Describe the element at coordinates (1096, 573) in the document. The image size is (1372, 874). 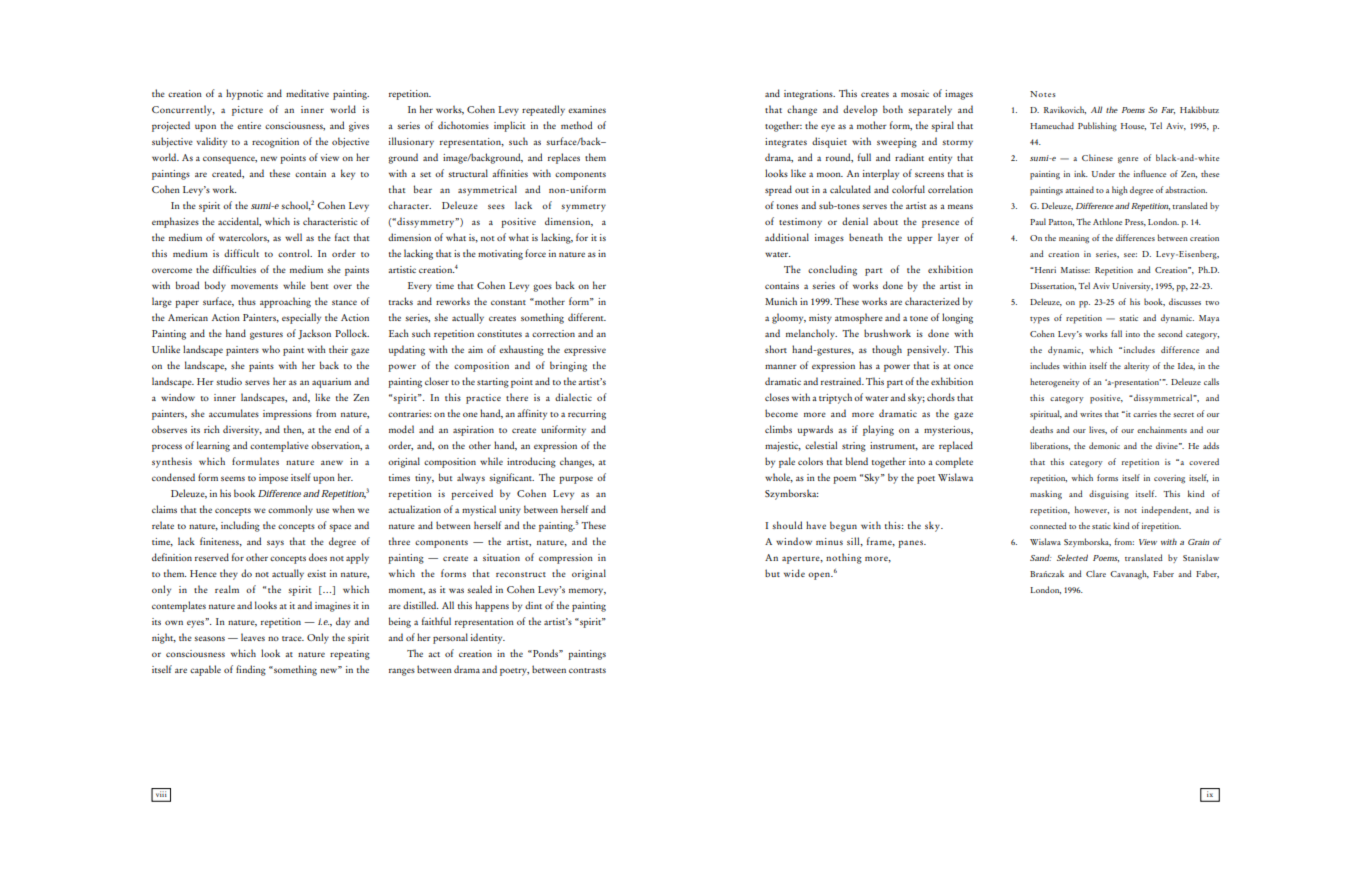
I see `Clare` at that location.
